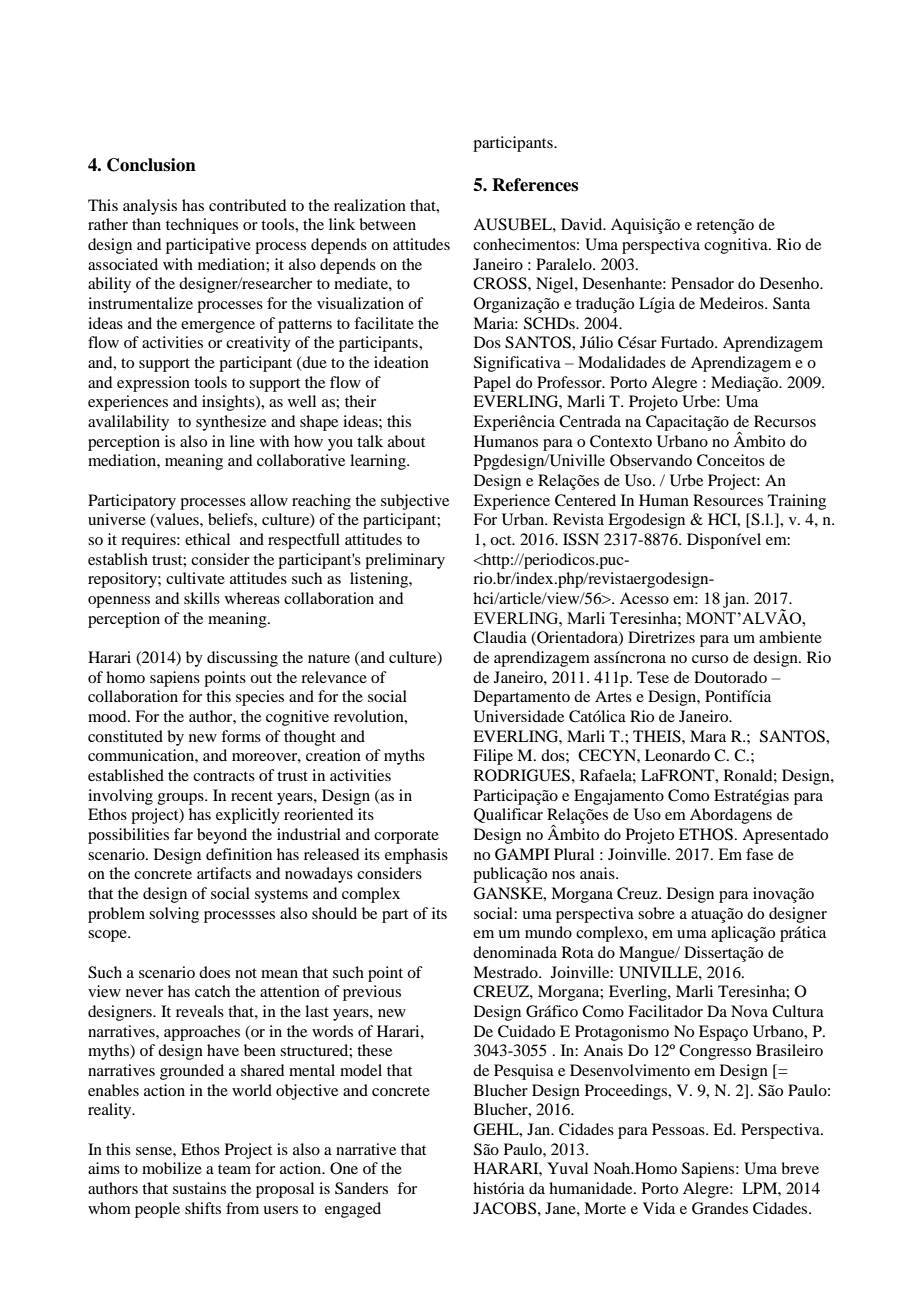 This image has width=924, height=1309. I want to click on sustains, so click(199, 1188).
